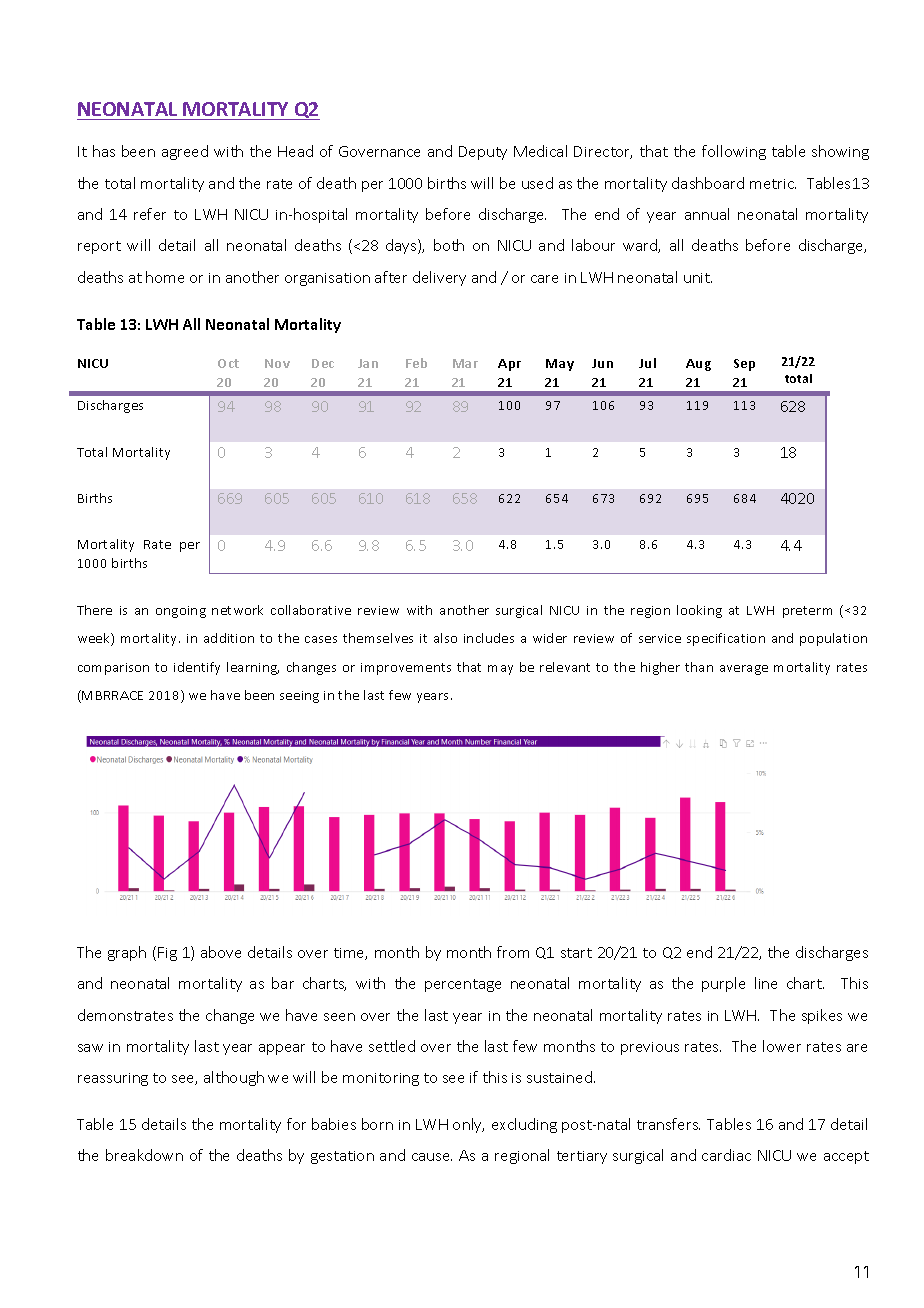 The width and height of the screenshot is (924, 1308). Describe the element at coordinates (807, 612) in the screenshot. I see `preterm` at that location.
